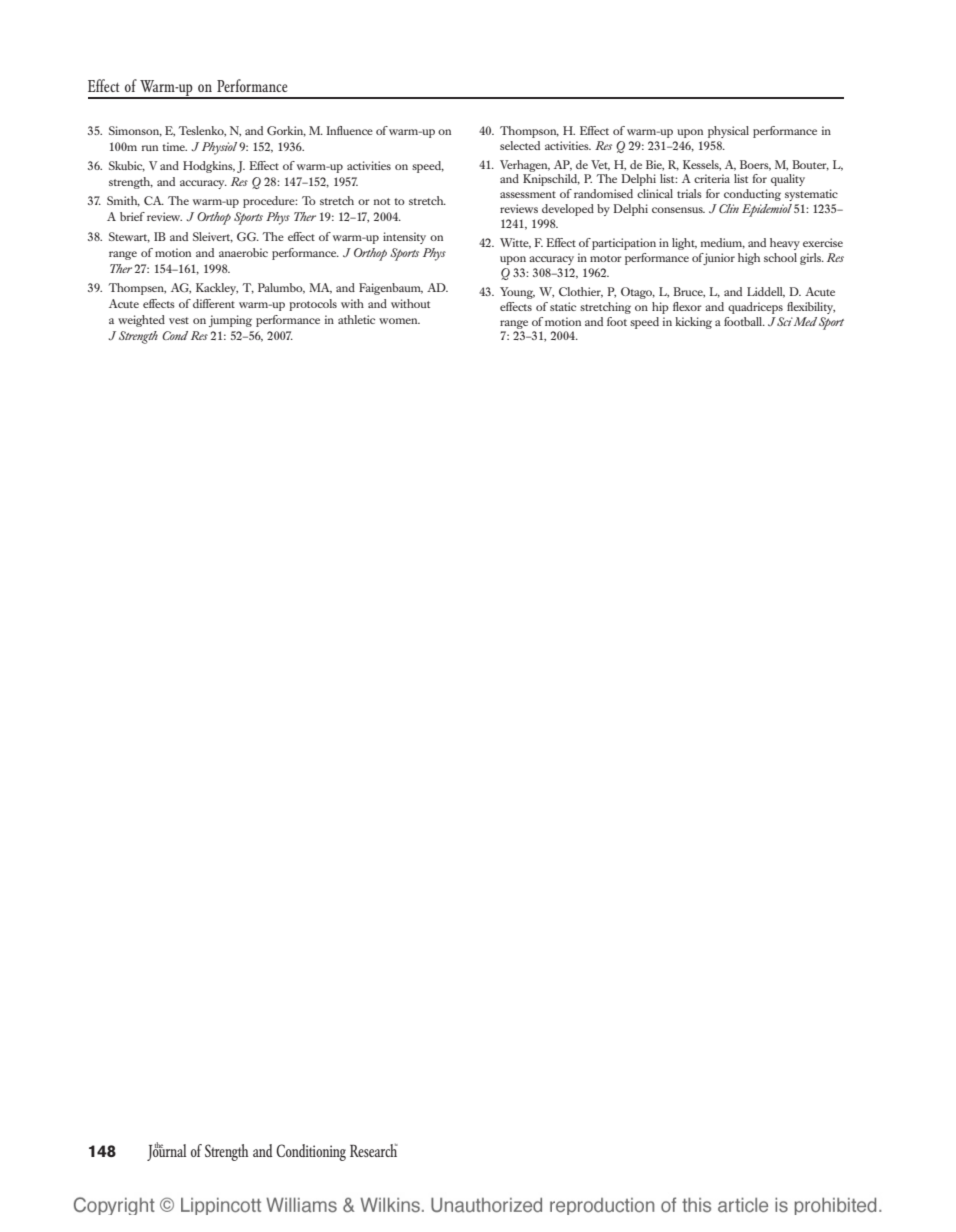 Image resolution: width=956 pixels, height=1232 pixels. Describe the element at coordinates (693, 323) in the image. I see `kicking` at that location.
